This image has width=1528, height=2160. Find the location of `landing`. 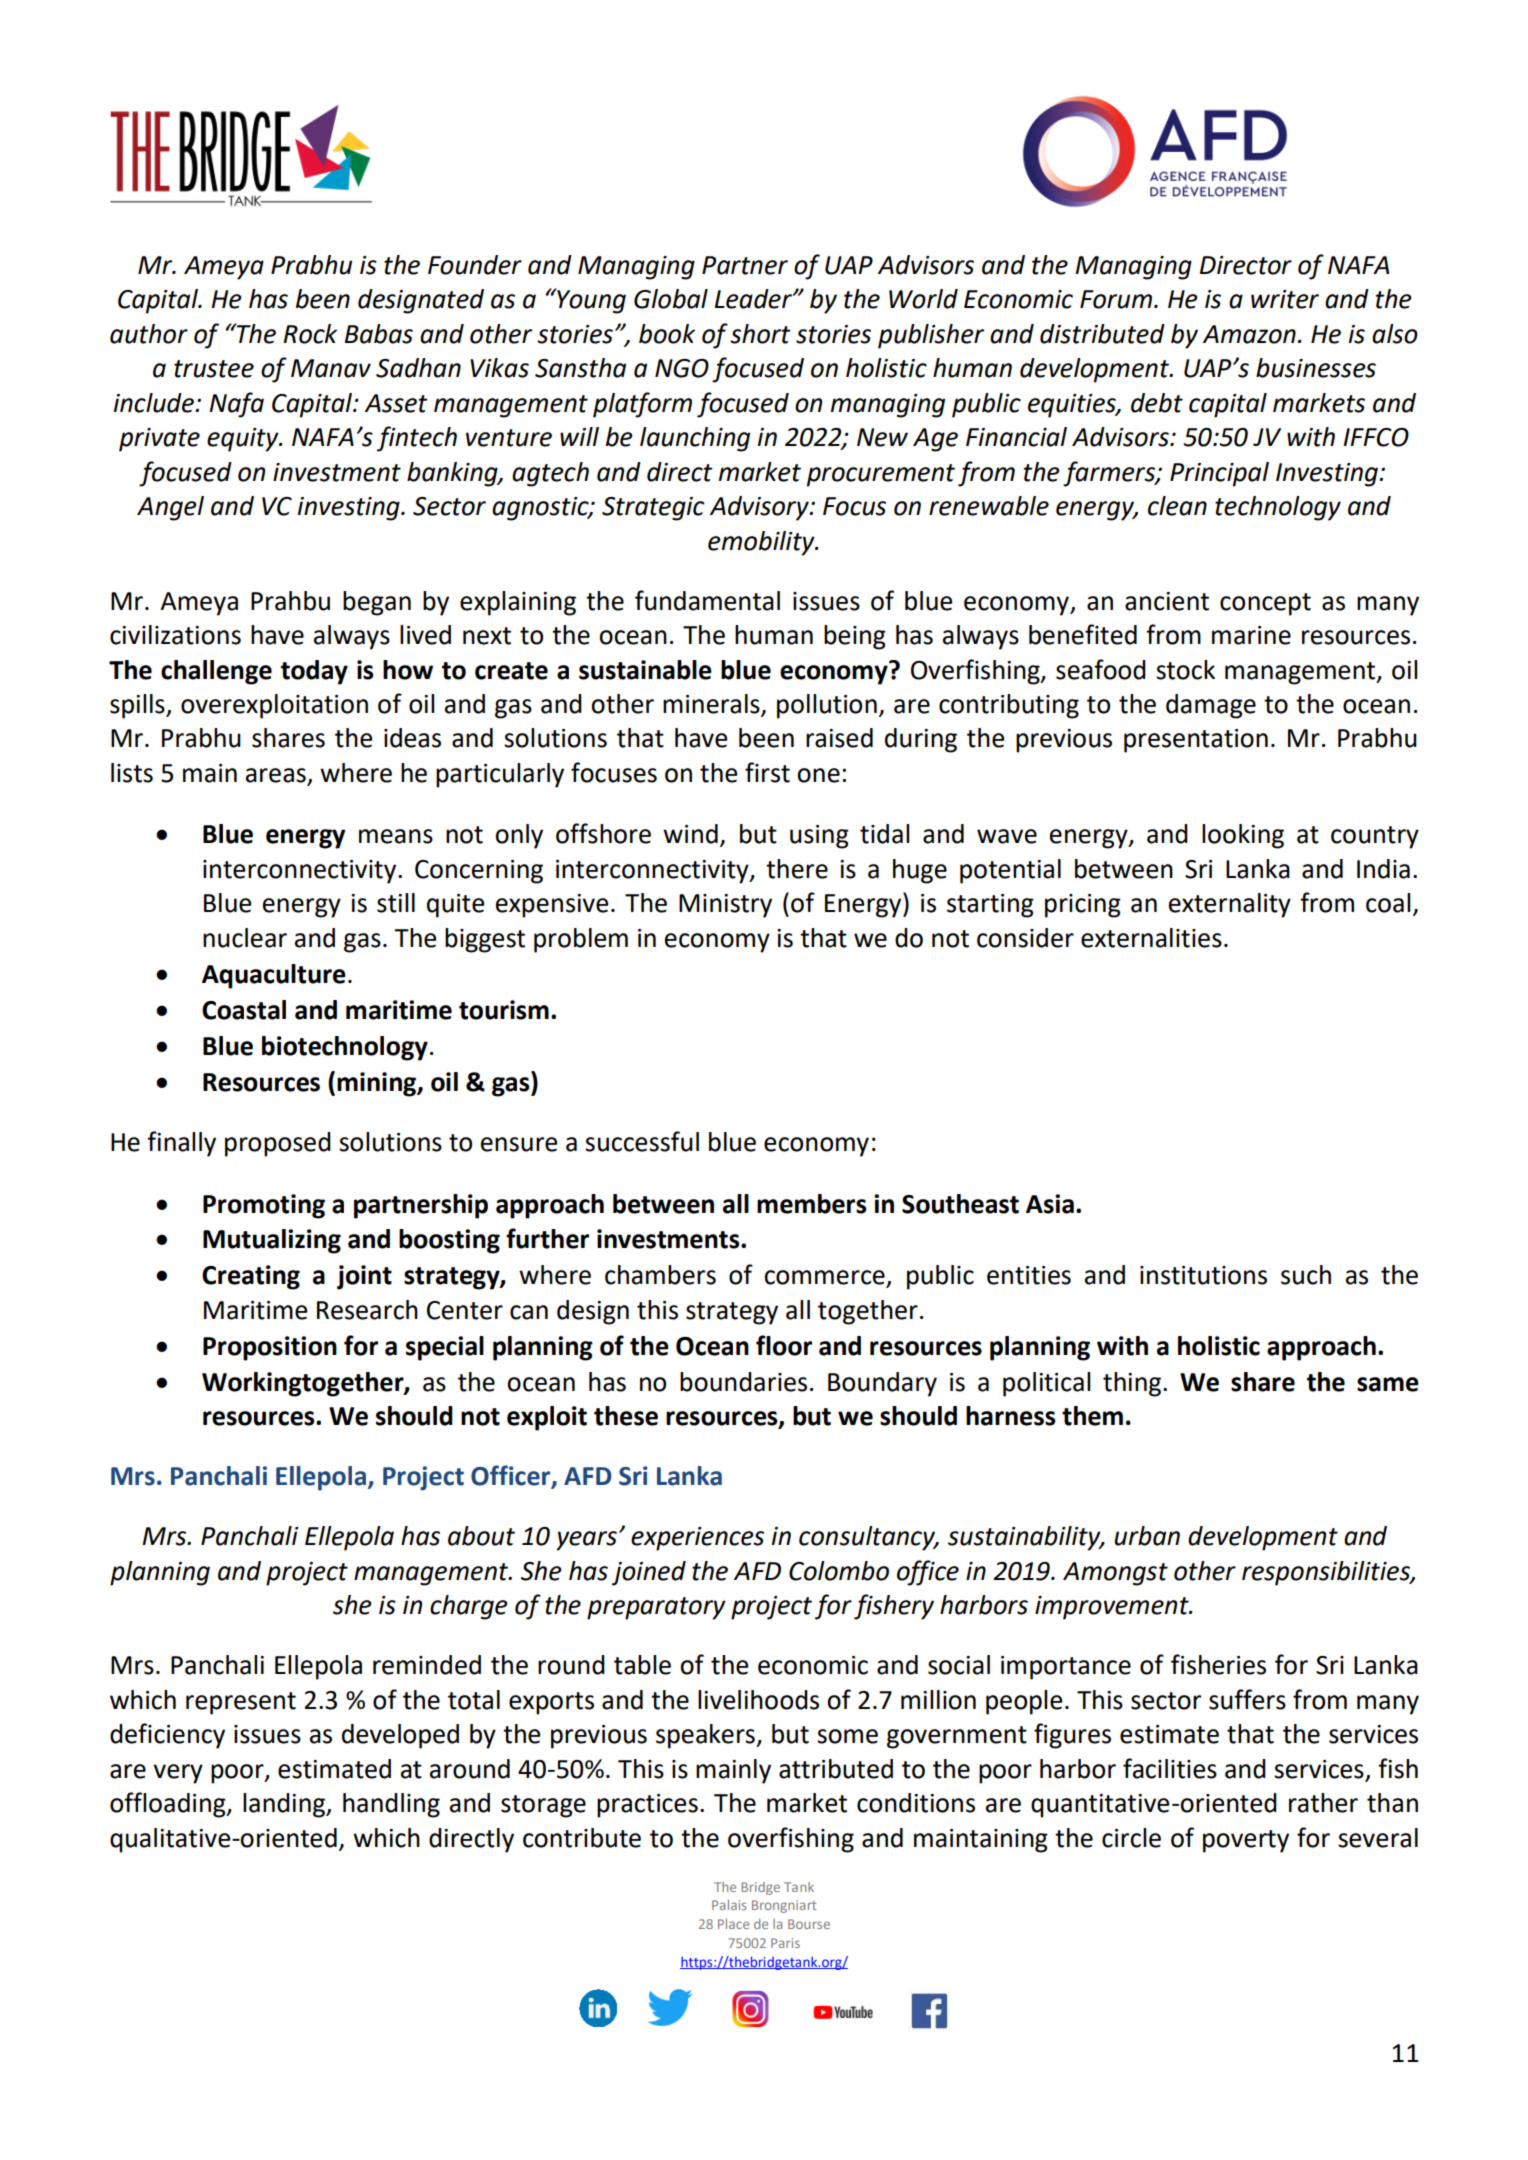

landing is located at coordinates (285, 1805).
